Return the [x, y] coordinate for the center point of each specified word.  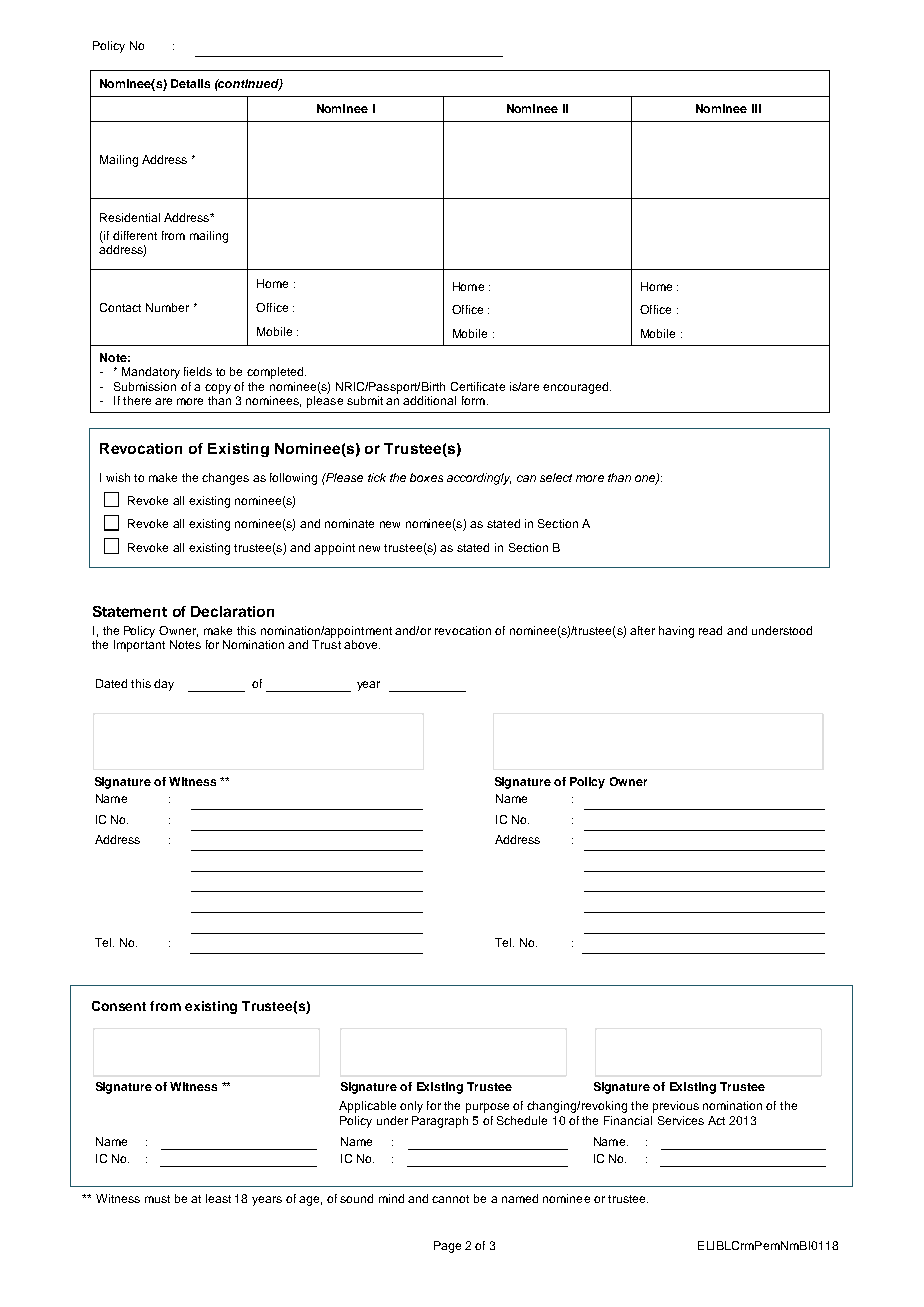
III [756, 108]
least [218, 1198]
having [676, 632]
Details [190, 83]
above [362, 644]
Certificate [478, 386]
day [164, 685]
